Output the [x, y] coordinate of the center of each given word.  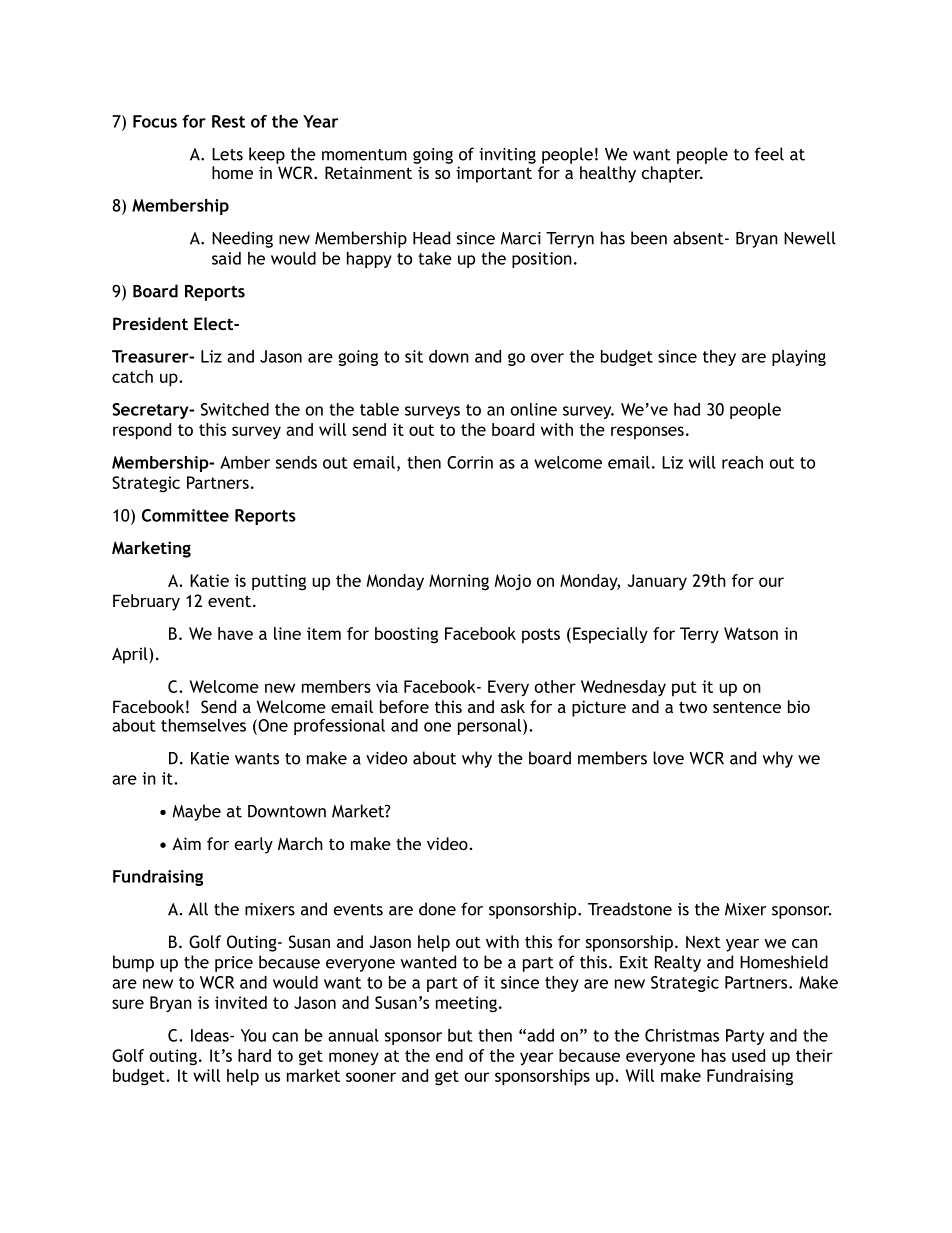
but [460, 1035]
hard [254, 1055]
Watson [751, 633]
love [668, 758]
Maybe [196, 812]
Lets [227, 154]
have [235, 633]
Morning [459, 582]
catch [132, 376]
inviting [507, 156]
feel [769, 154]
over [547, 358]
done [437, 909]
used [748, 1055]
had [687, 409]
